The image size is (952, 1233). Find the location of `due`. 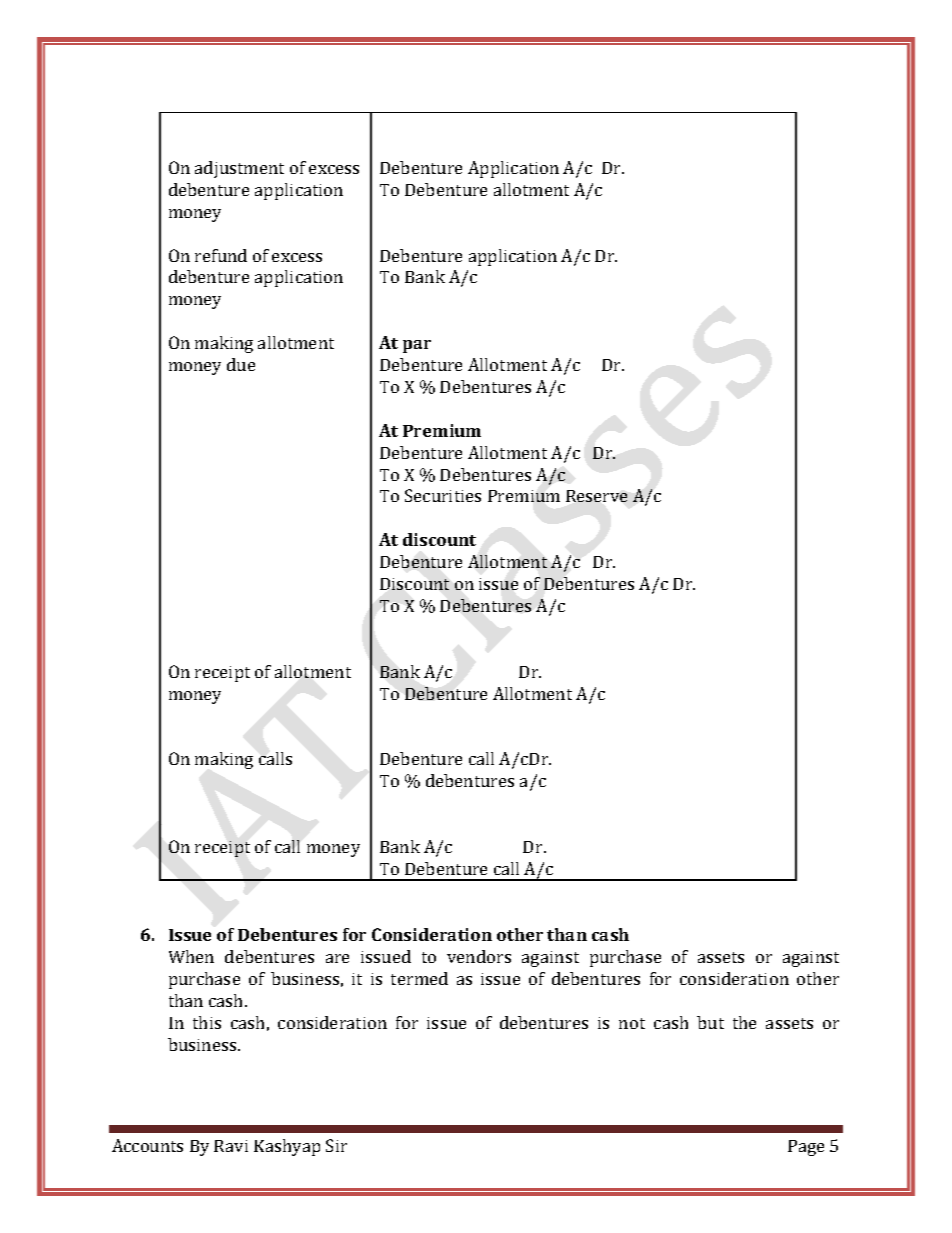

due is located at coordinates (241, 364).
